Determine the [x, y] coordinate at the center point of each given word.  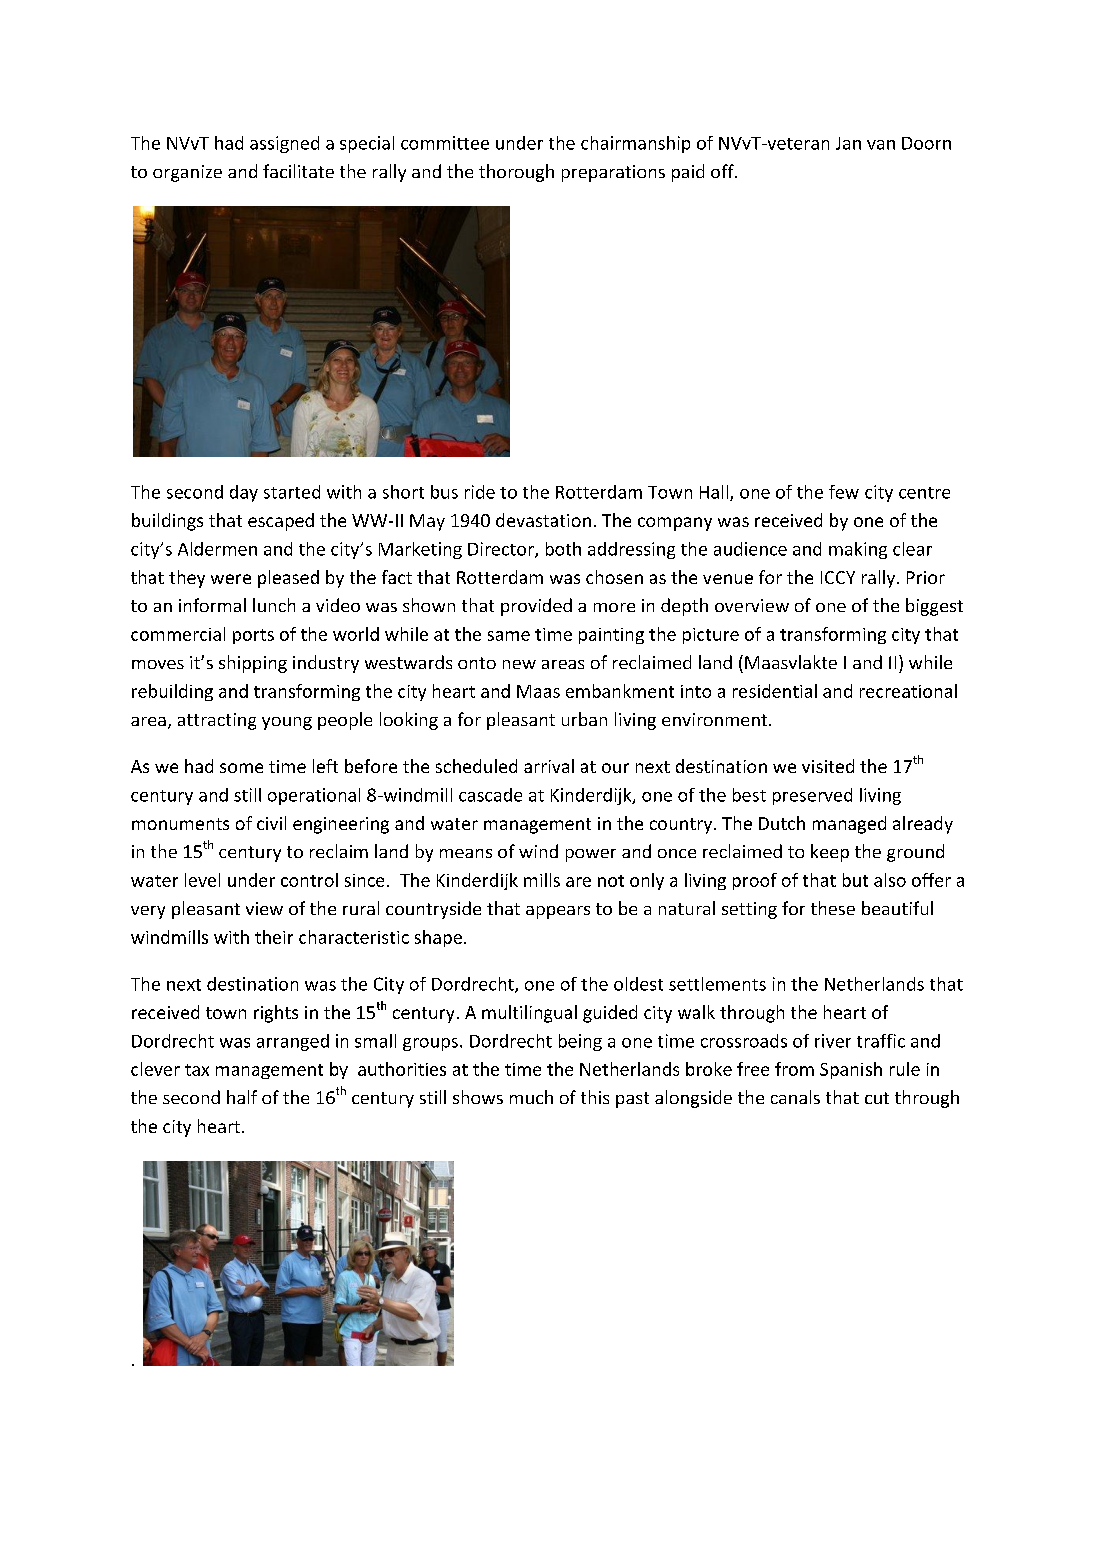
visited [828, 766]
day [244, 493]
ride [480, 492]
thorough [516, 173]
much [531, 1097]
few [844, 492]
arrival [549, 766]
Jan [848, 143]
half [242, 1097]
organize [187, 173]
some [241, 768]
